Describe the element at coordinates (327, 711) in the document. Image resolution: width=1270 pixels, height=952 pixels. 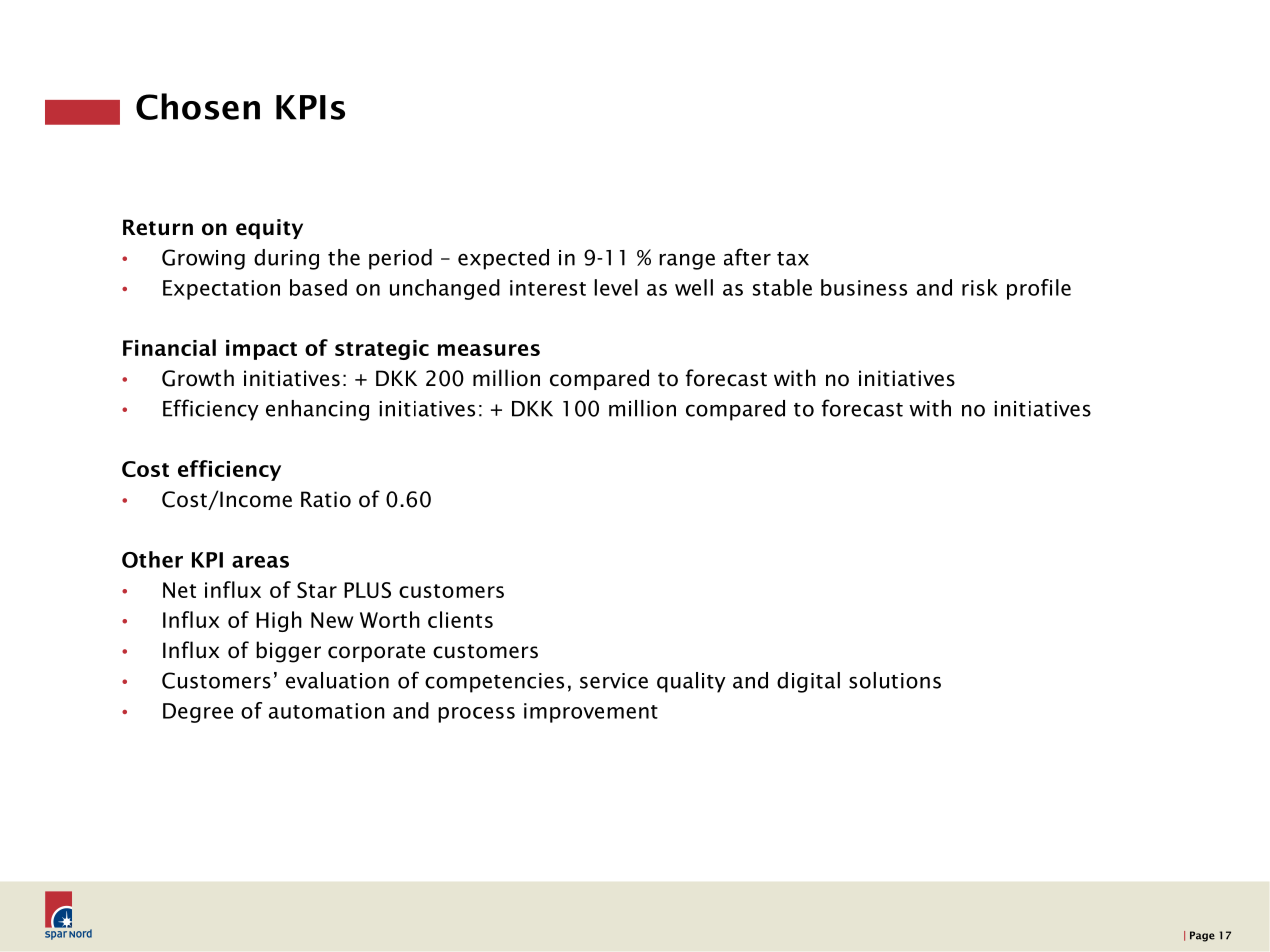
I see `automation` at that location.
